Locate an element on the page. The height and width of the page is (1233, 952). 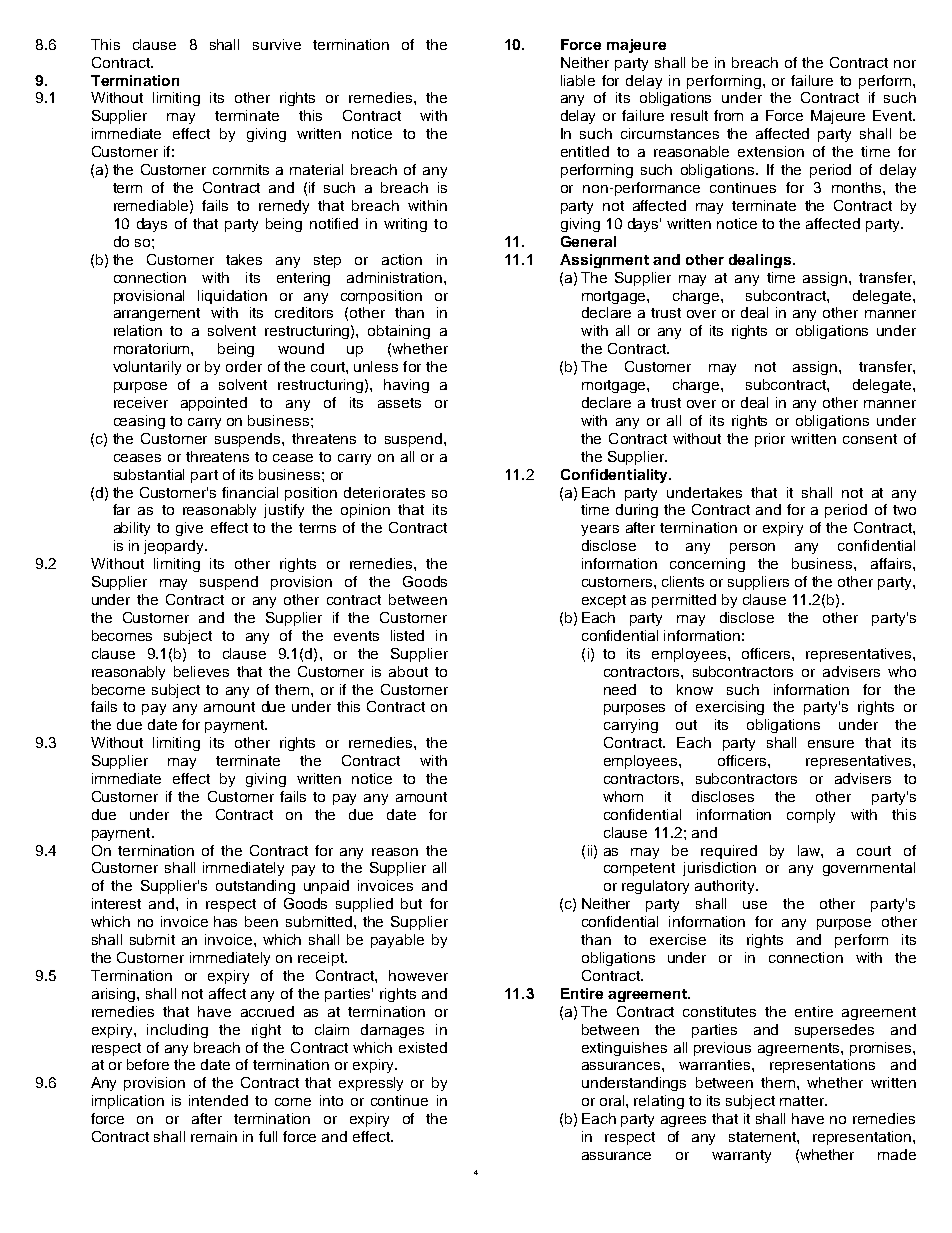
oral is located at coordinates (613, 1100).
